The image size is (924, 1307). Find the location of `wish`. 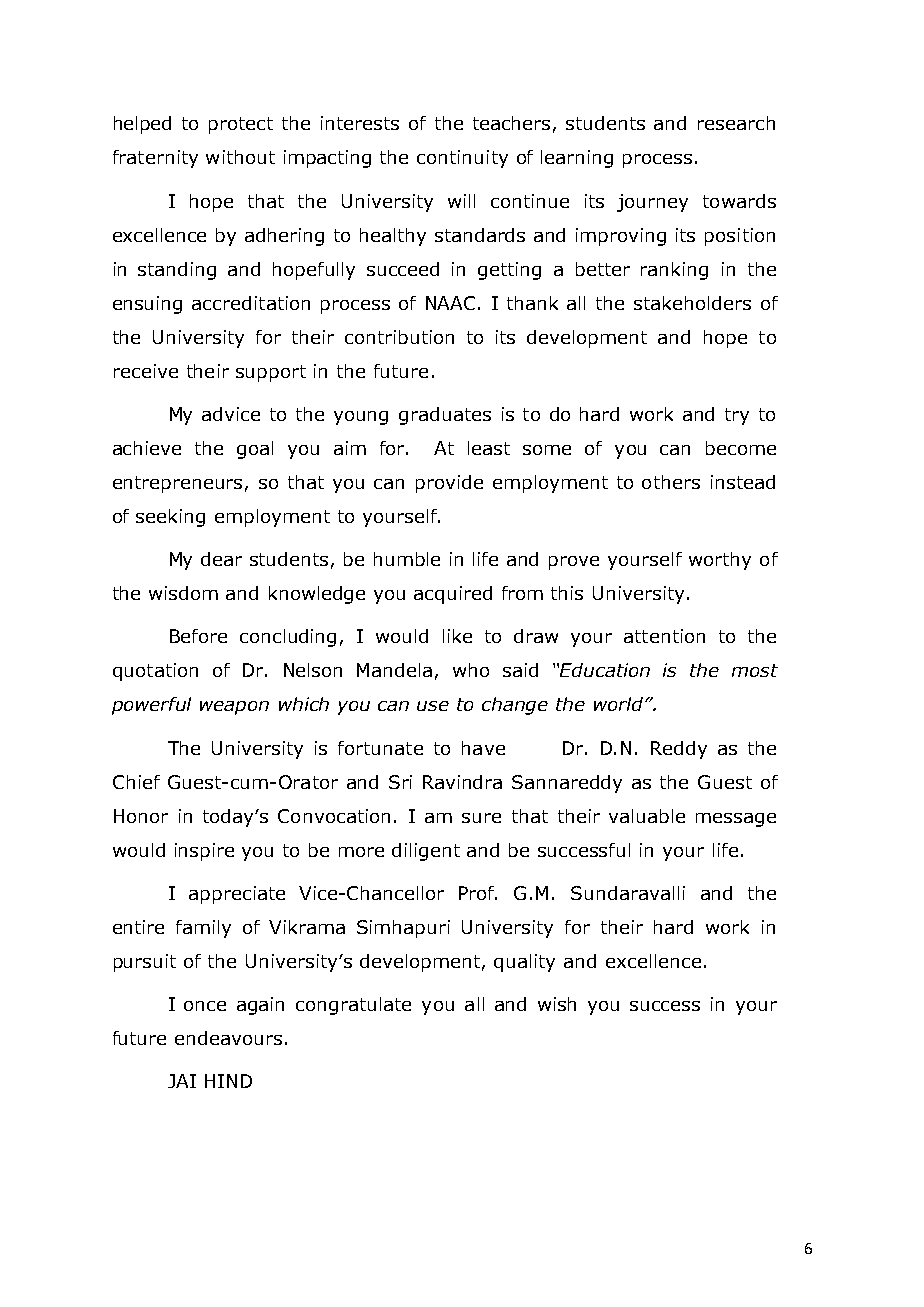

wish is located at coordinates (557, 1004).
